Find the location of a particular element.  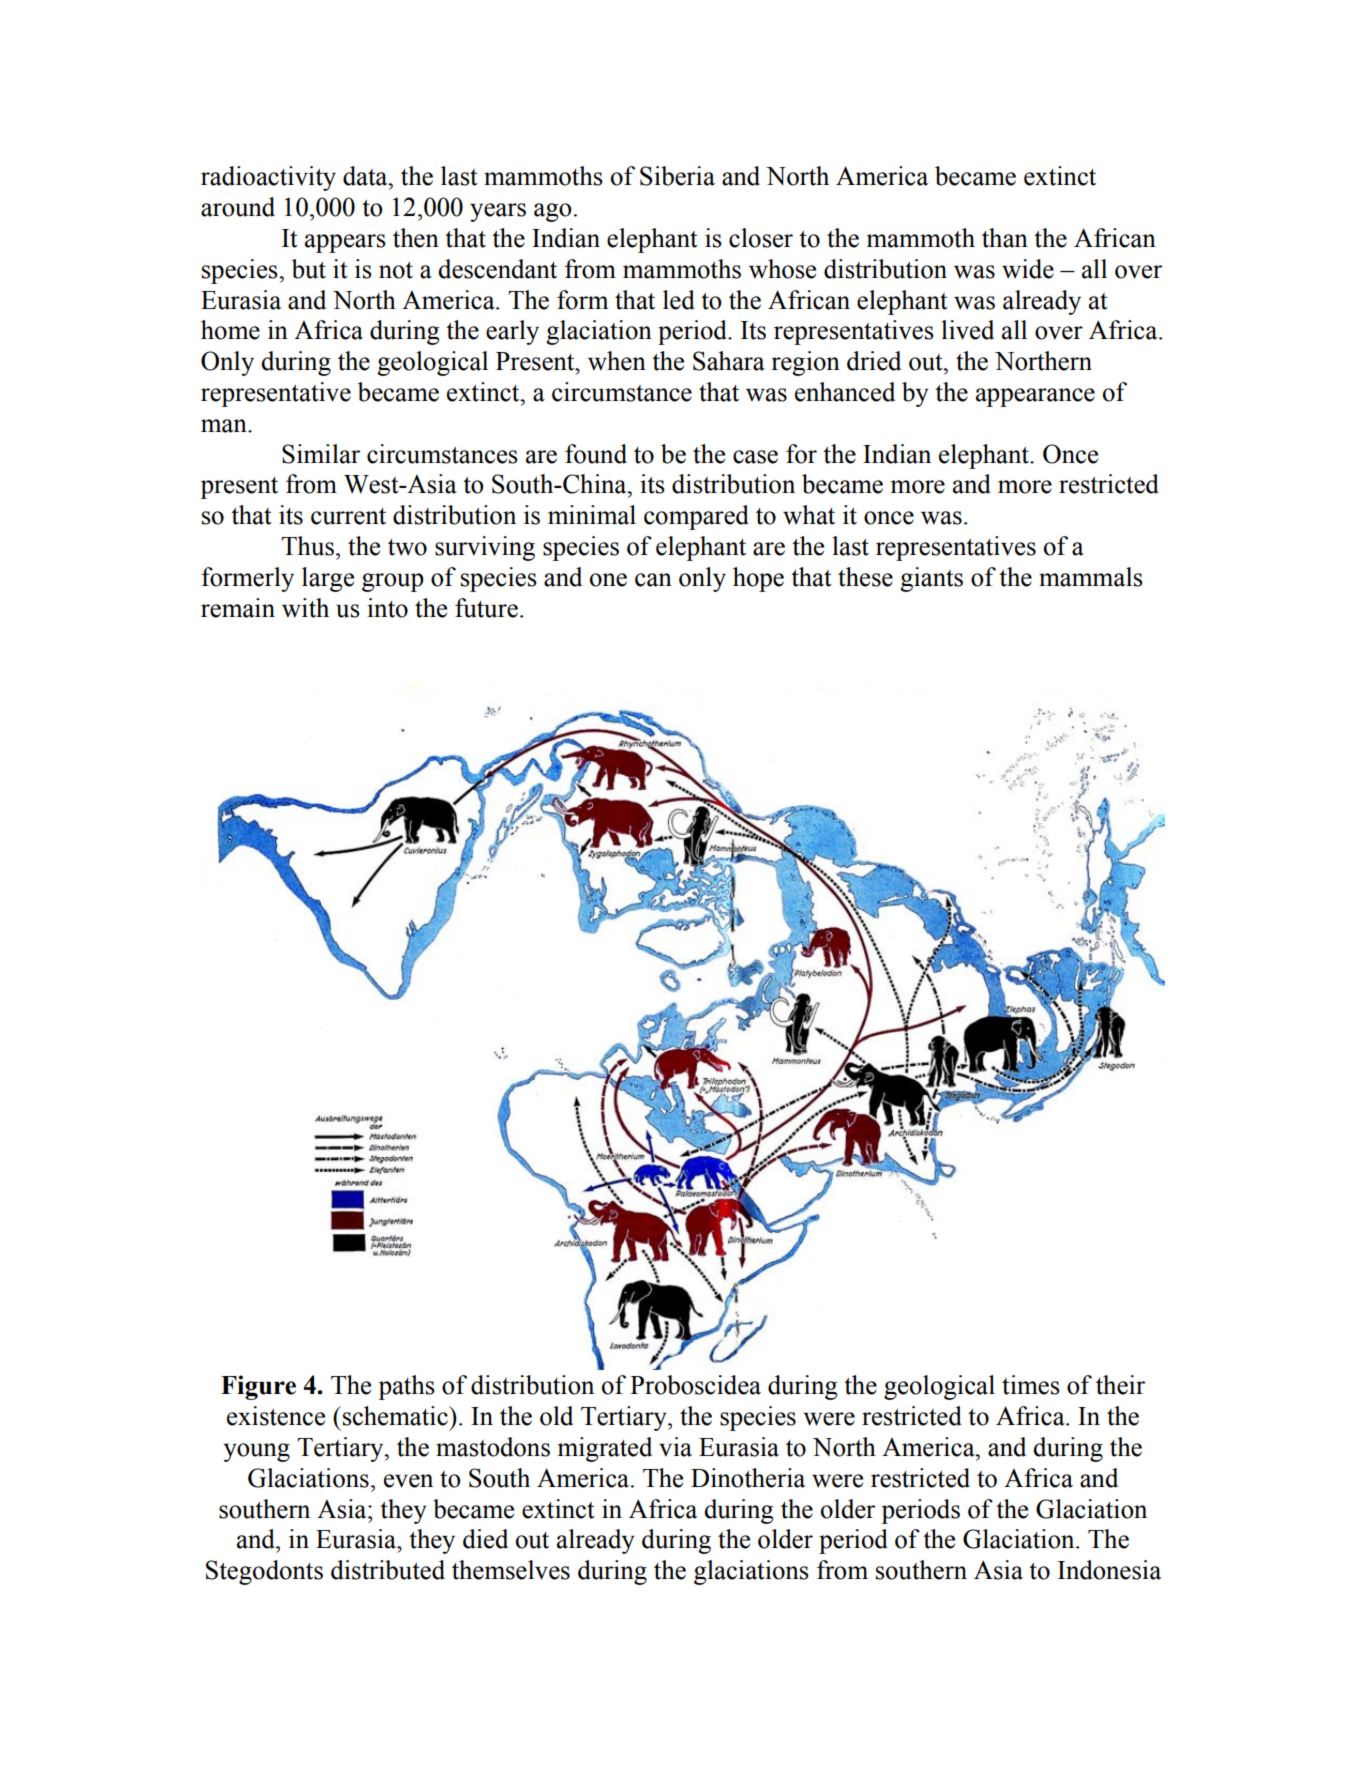

distributed is located at coordinates (388, 1570).
